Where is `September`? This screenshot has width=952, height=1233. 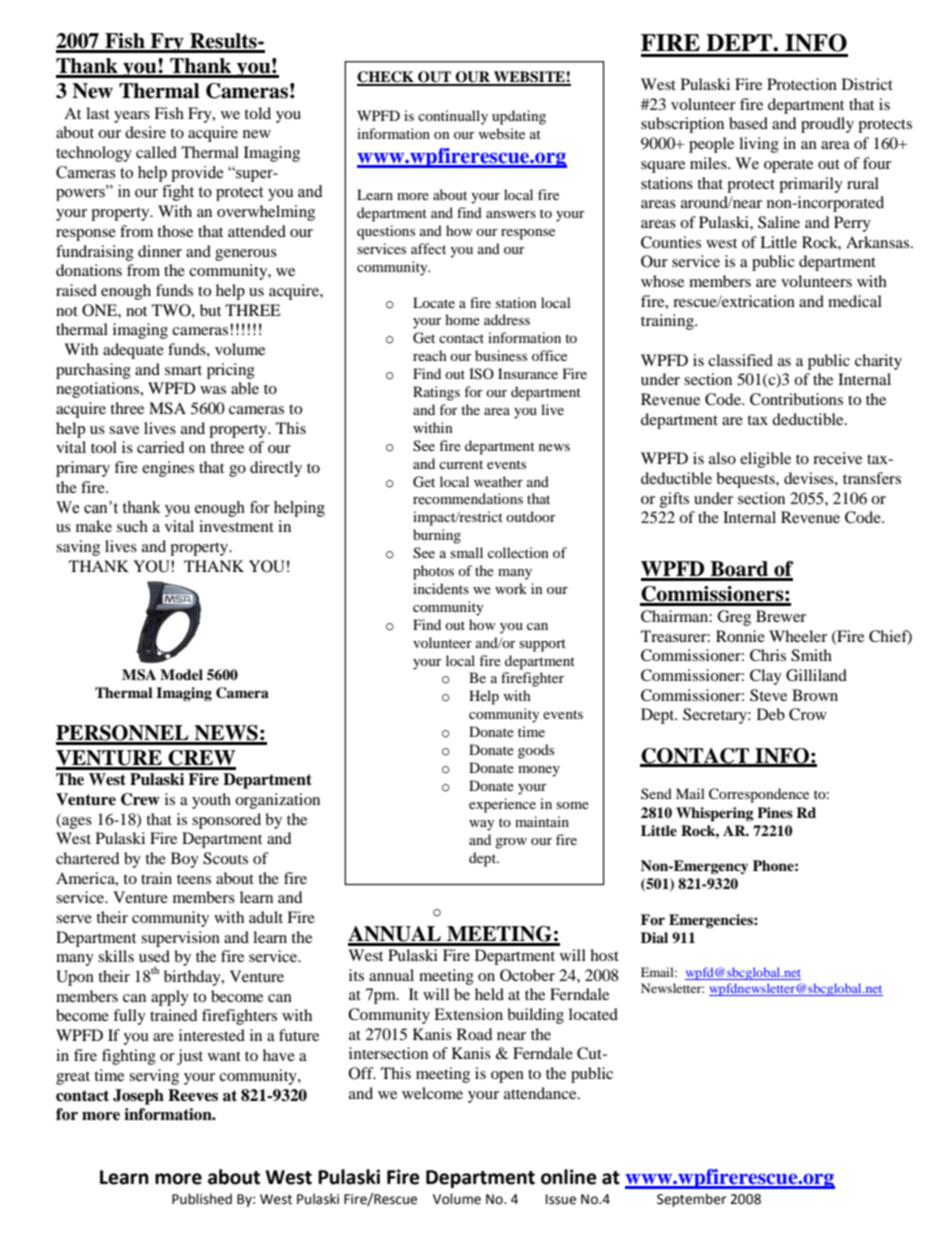
September is located at coordinates (692, 1200).
